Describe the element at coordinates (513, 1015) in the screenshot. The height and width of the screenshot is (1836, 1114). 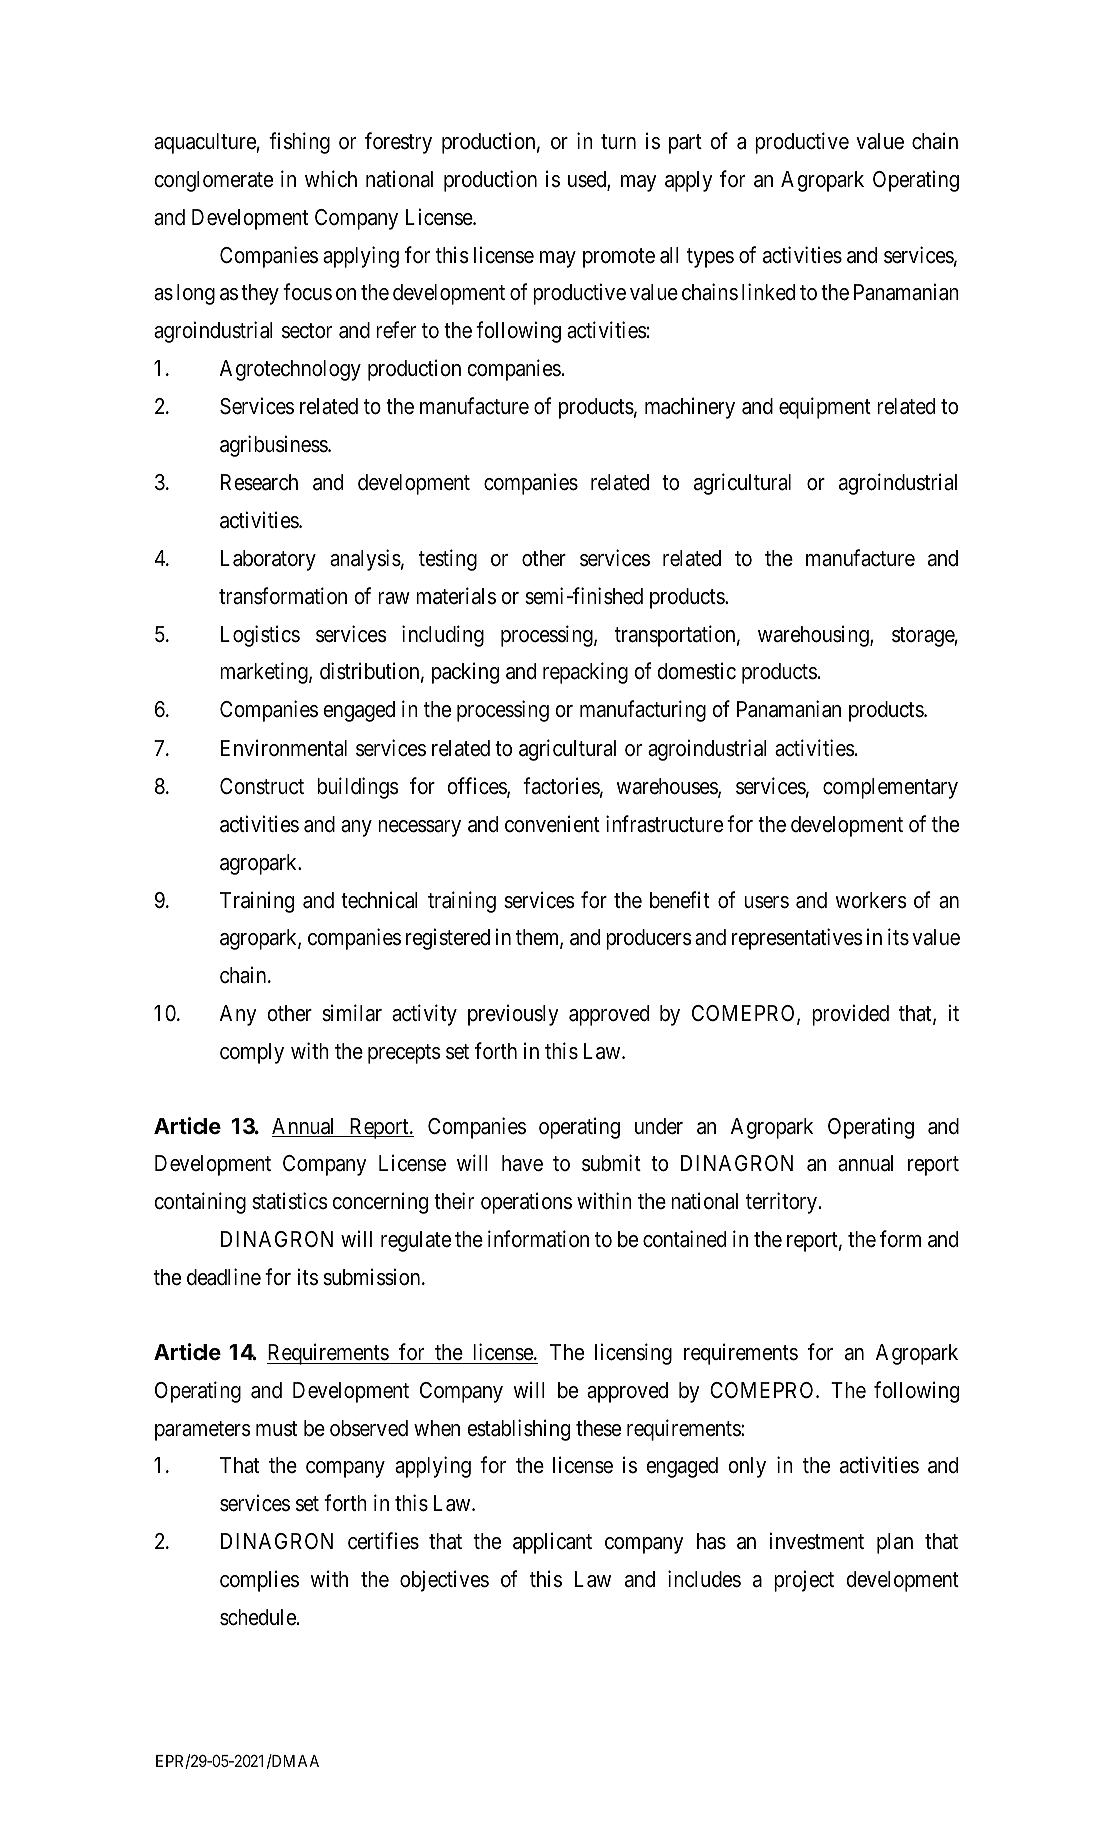
I see `previously` at that location.
